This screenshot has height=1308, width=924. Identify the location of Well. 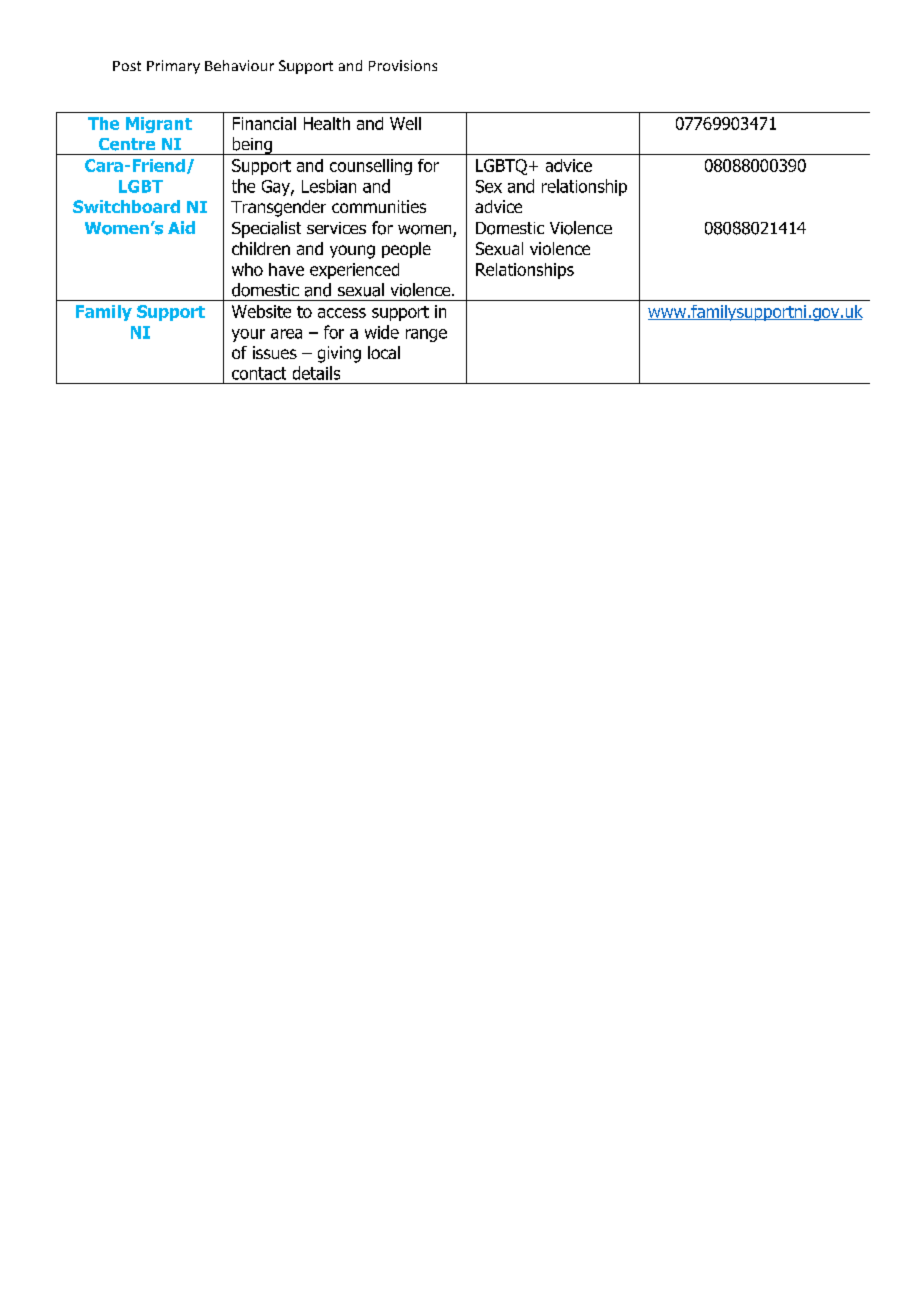
(405, 123).
